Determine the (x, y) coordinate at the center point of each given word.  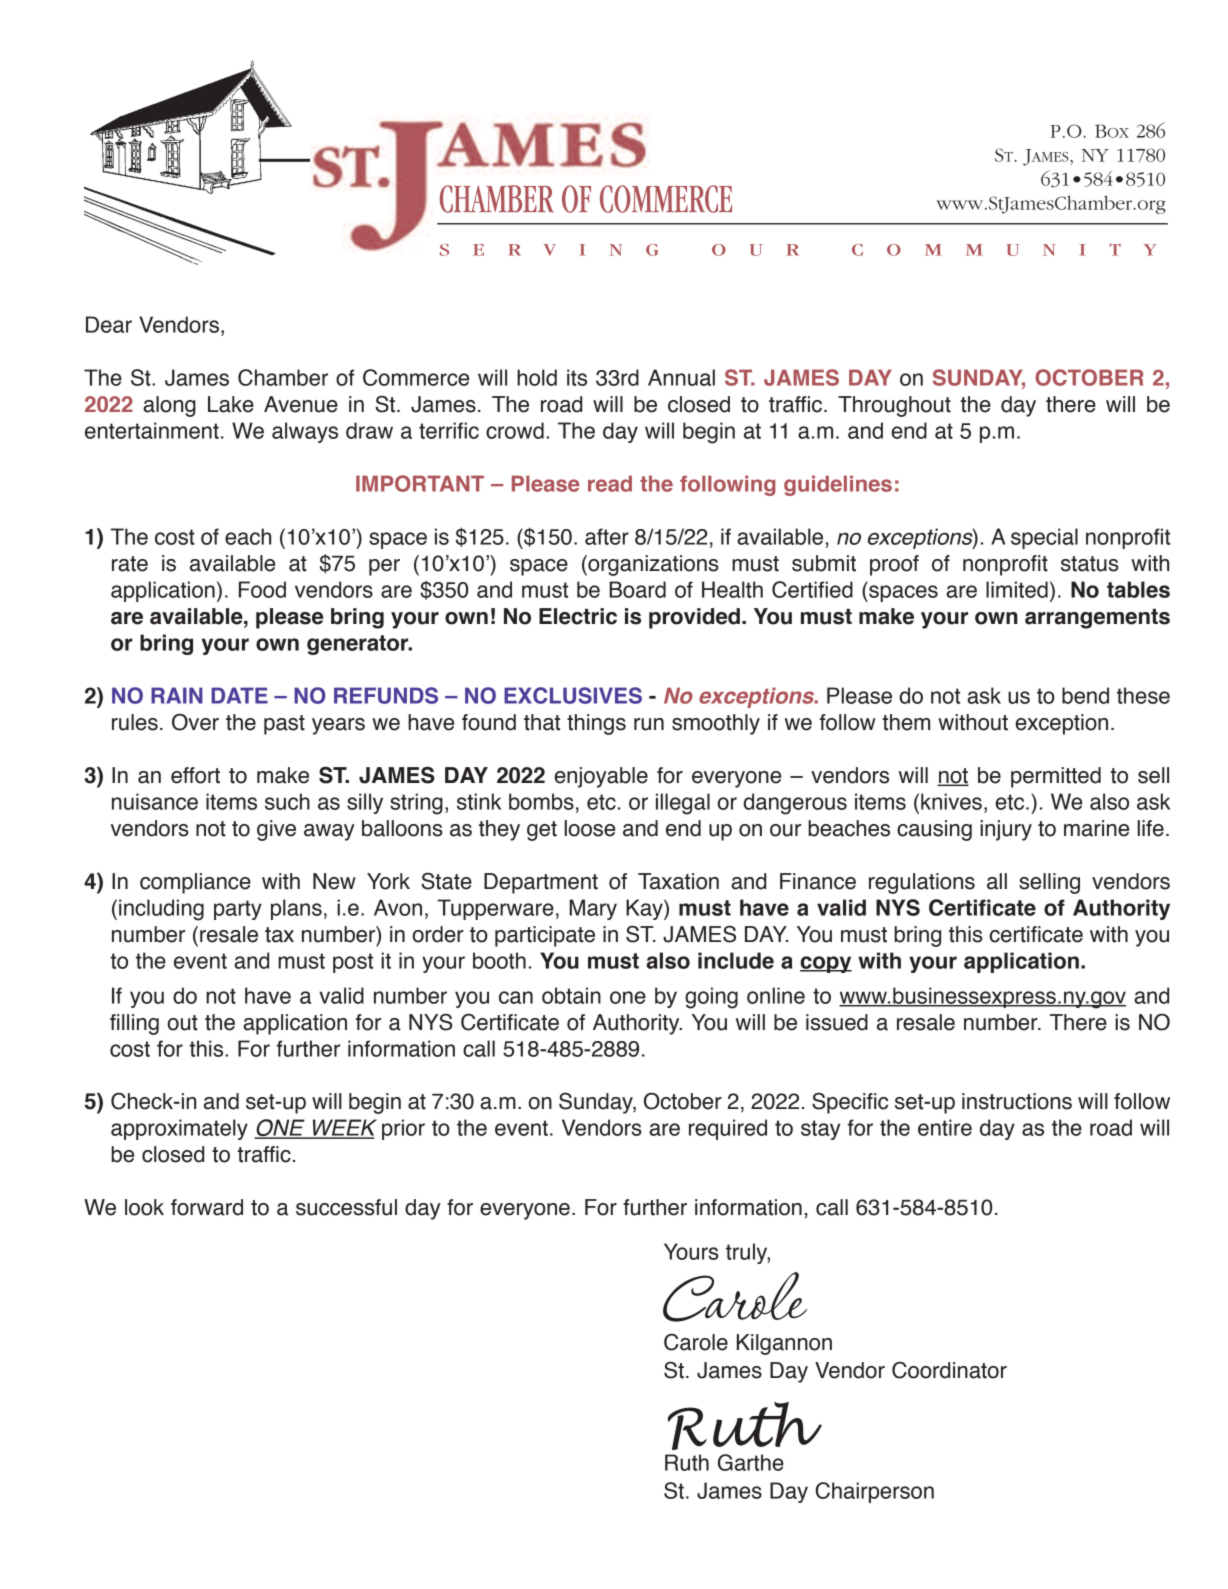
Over (195, 722)
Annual (681, 377)
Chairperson (875, 1492)
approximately (179, 1129)
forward (207, 1207)
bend (1085, 695)
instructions (1017, 1101)
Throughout (894, 406)
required (728, 1129)
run (649, 724)
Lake (231, 404)
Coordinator (949, 1370)
